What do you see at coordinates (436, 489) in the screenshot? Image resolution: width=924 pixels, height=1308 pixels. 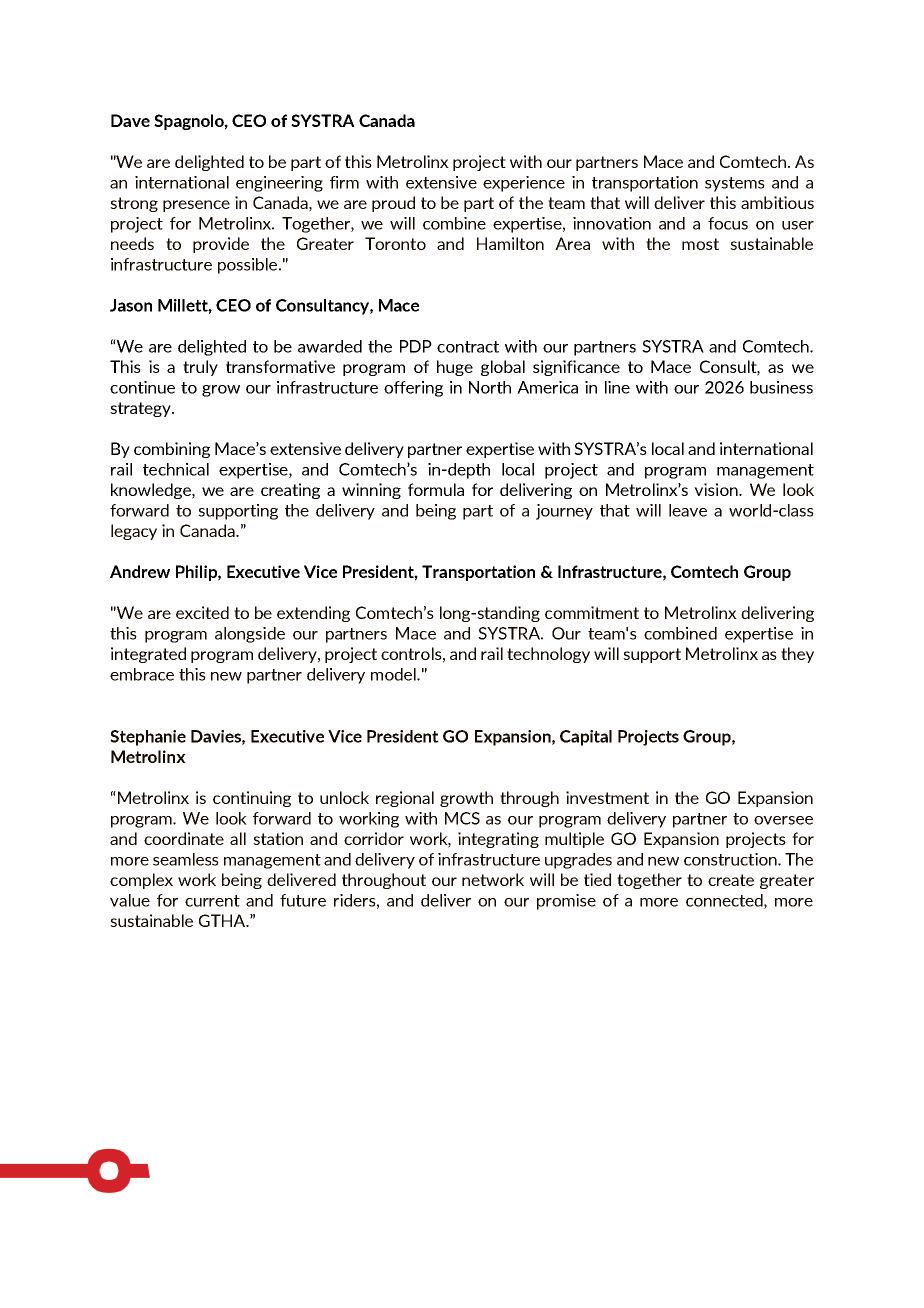 I see `formula` at bounding box center [436, 489].
